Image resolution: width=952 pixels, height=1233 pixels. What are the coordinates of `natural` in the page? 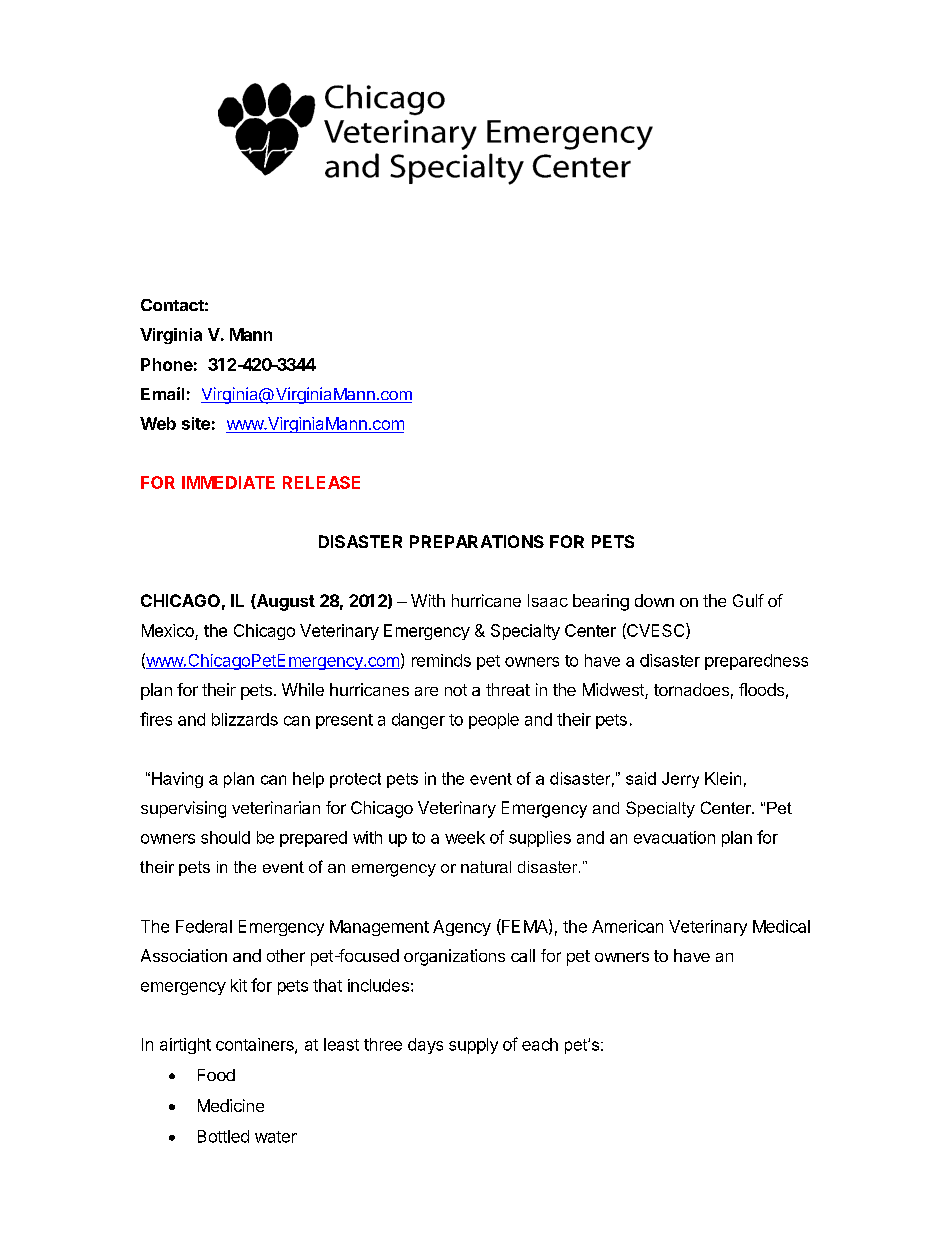 It's located at (486, 867).
